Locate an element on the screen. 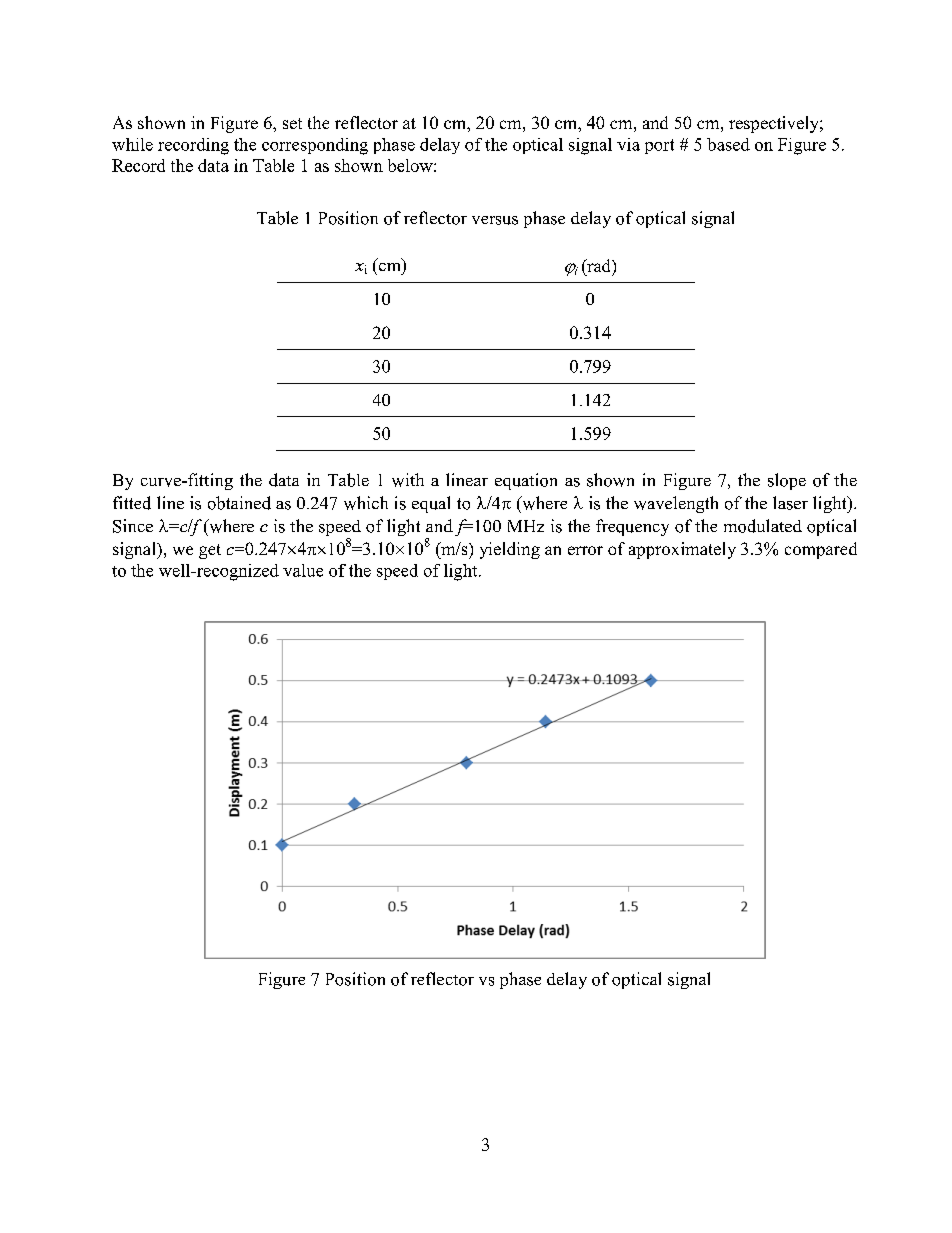 The width and height of the screenshot is (952, 1233). approximately is located at coordinates (682, 550).
